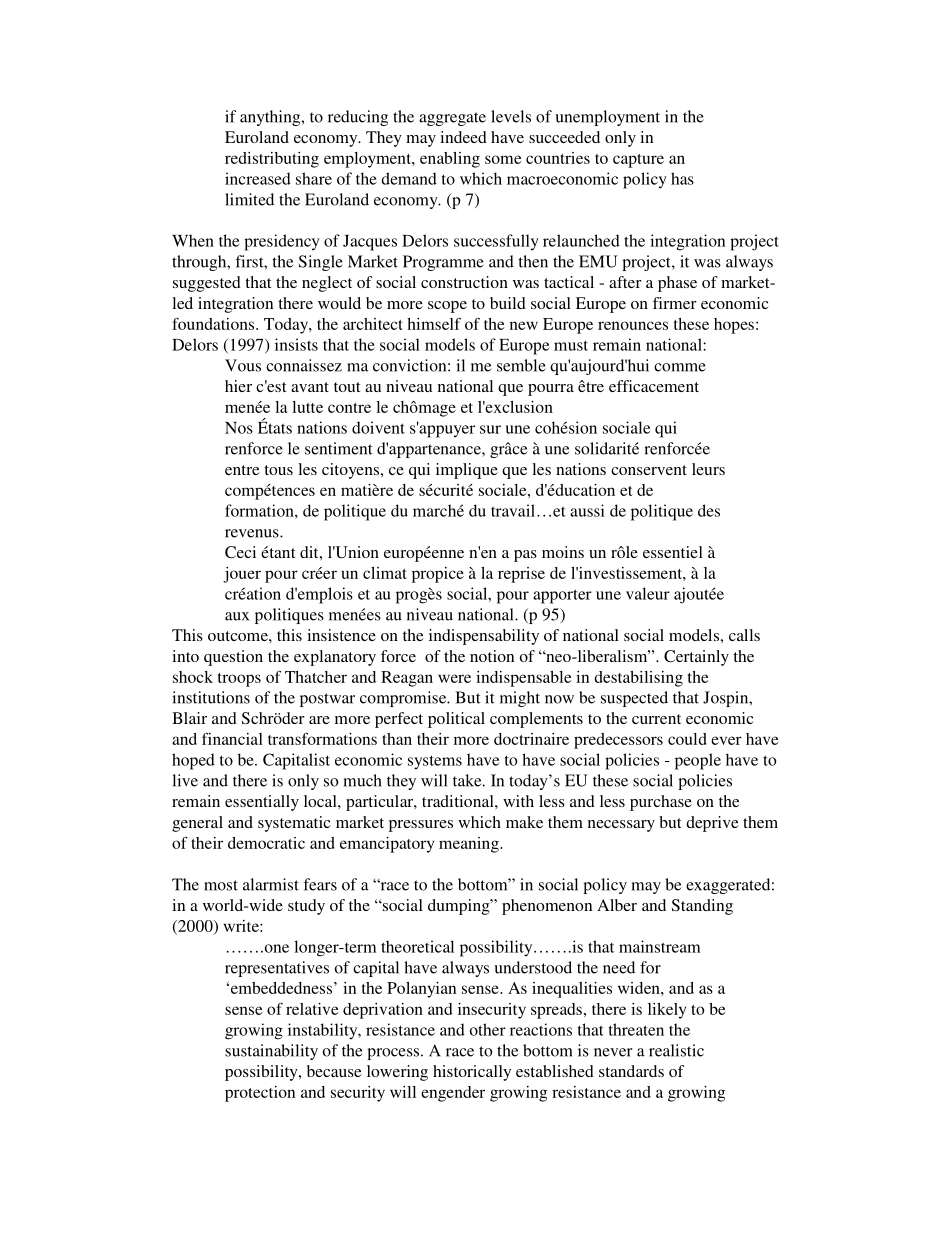 Image resolution: width=952 pixels, height=1233 pixels. What do you see at coordinates (638, 161) in the page?
I see `capture` at bounding box center [638, 161].
